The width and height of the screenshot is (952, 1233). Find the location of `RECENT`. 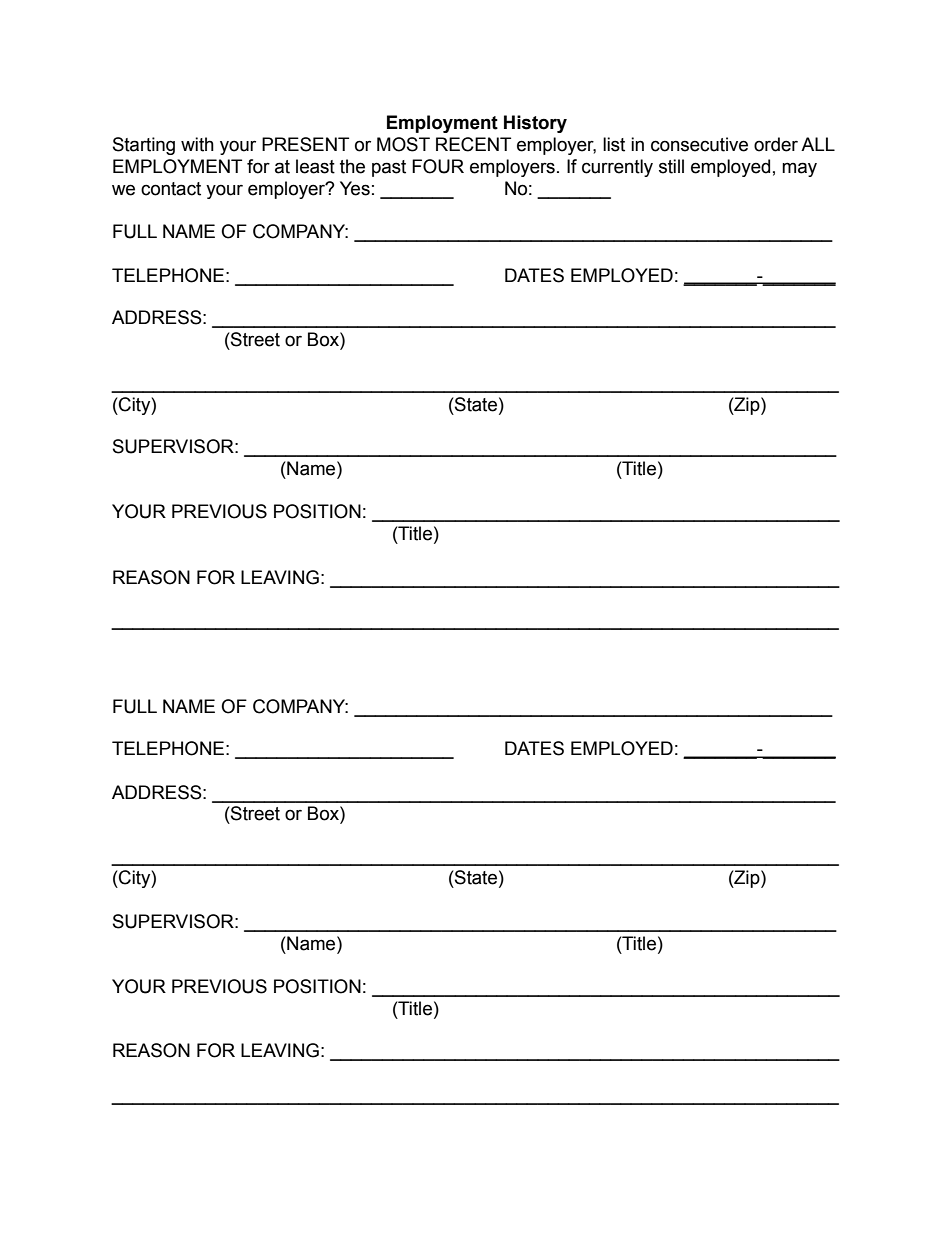

RECENT is located at coordinates (473, 144).
